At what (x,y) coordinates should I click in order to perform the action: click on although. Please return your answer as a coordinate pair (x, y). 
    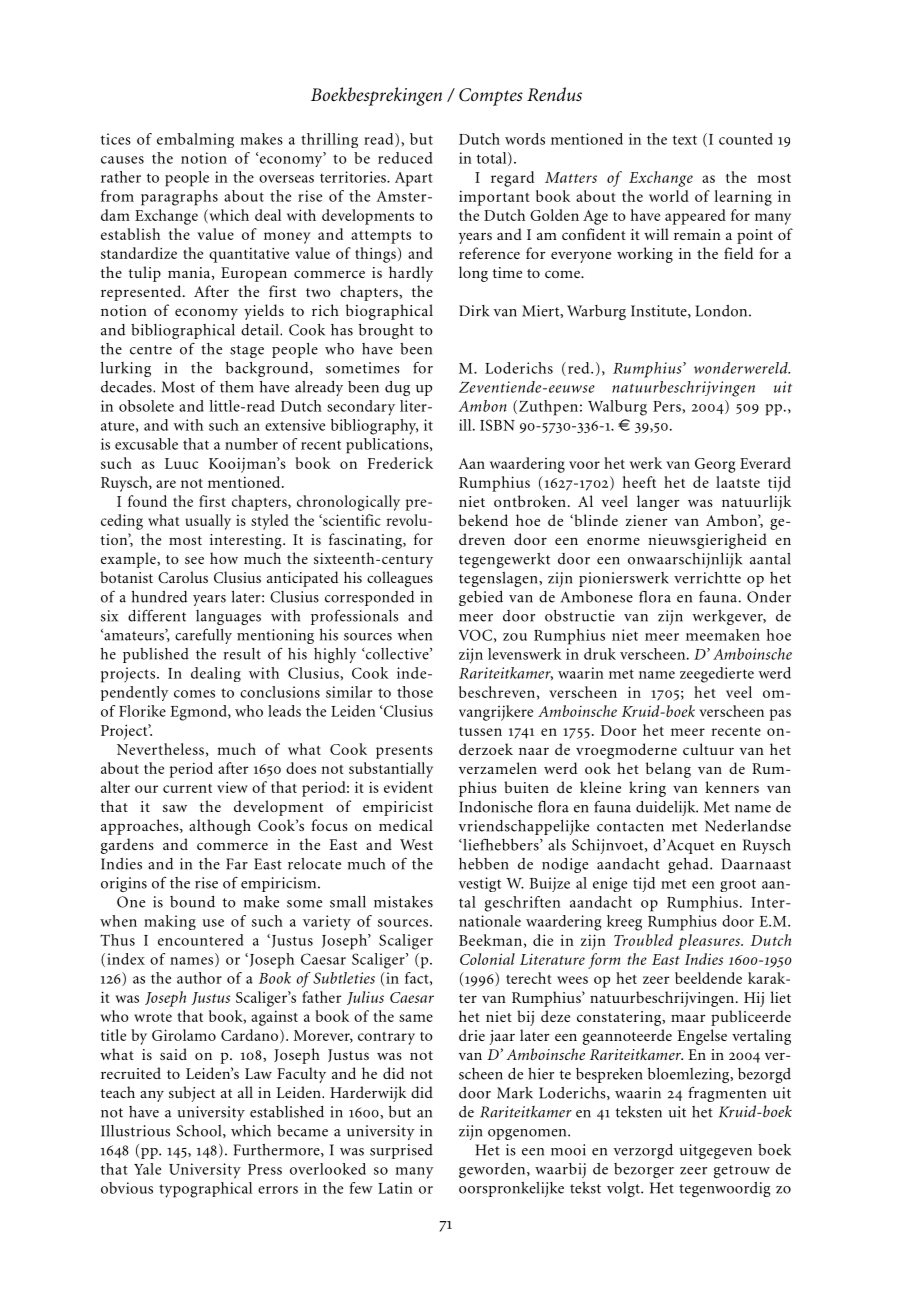
    Looking at the image, I should click on (220, 827).
